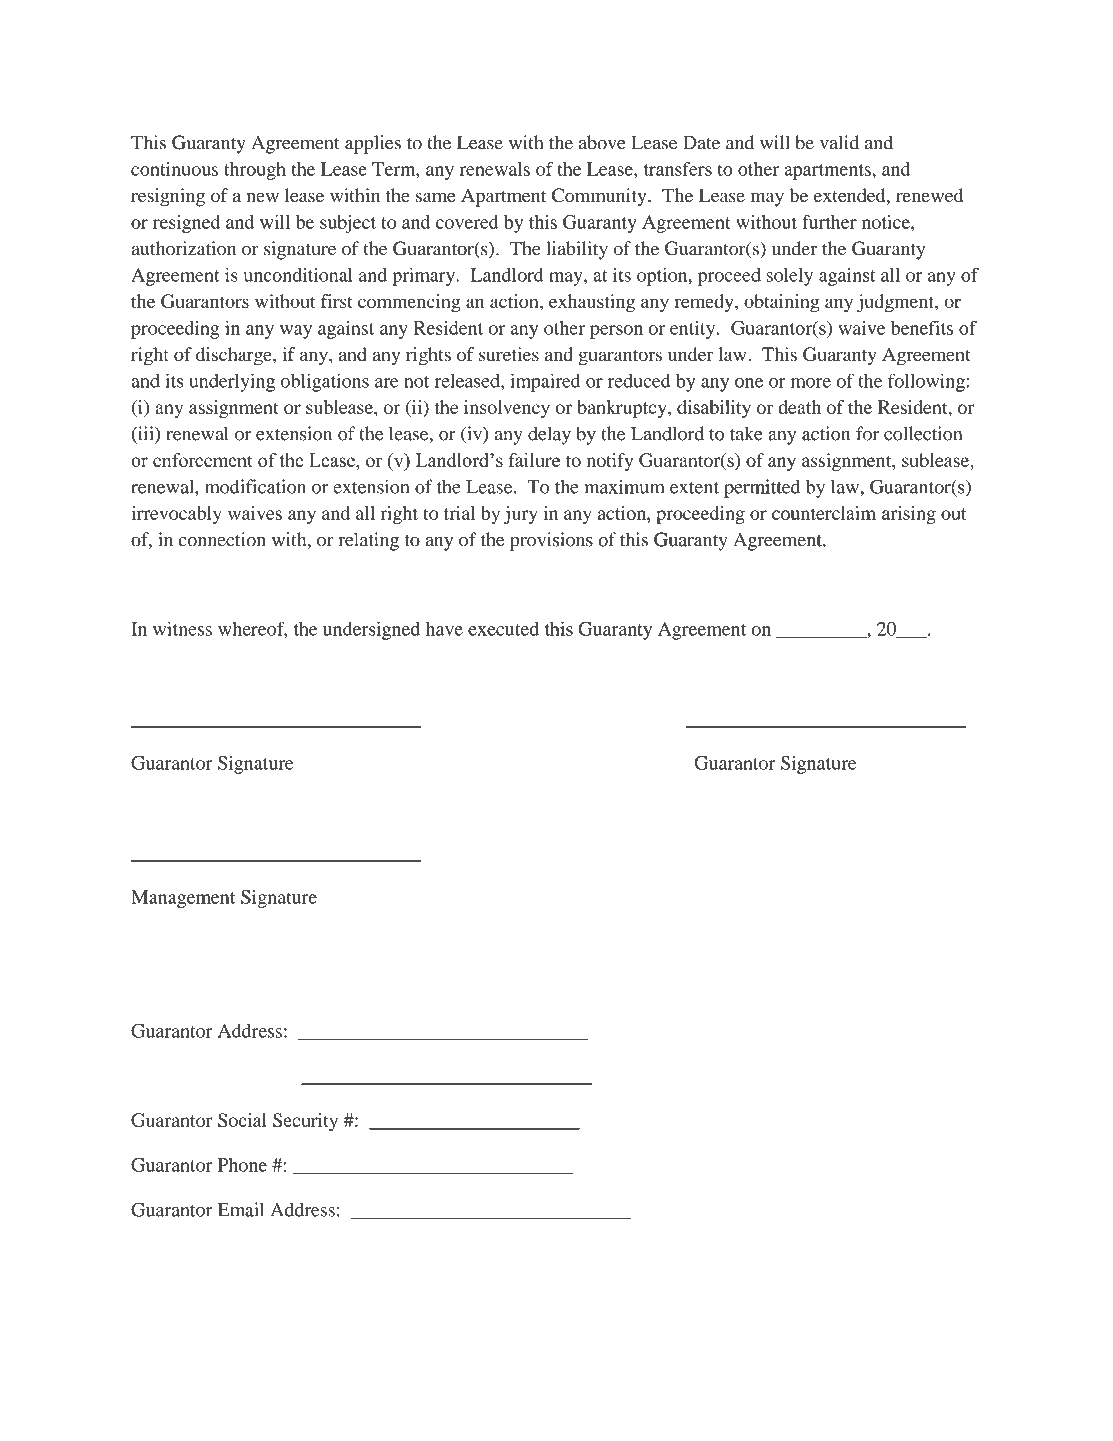 The height and width of the screenshot is (1441, 1113). I want to click on executed, so click(503, 629).
